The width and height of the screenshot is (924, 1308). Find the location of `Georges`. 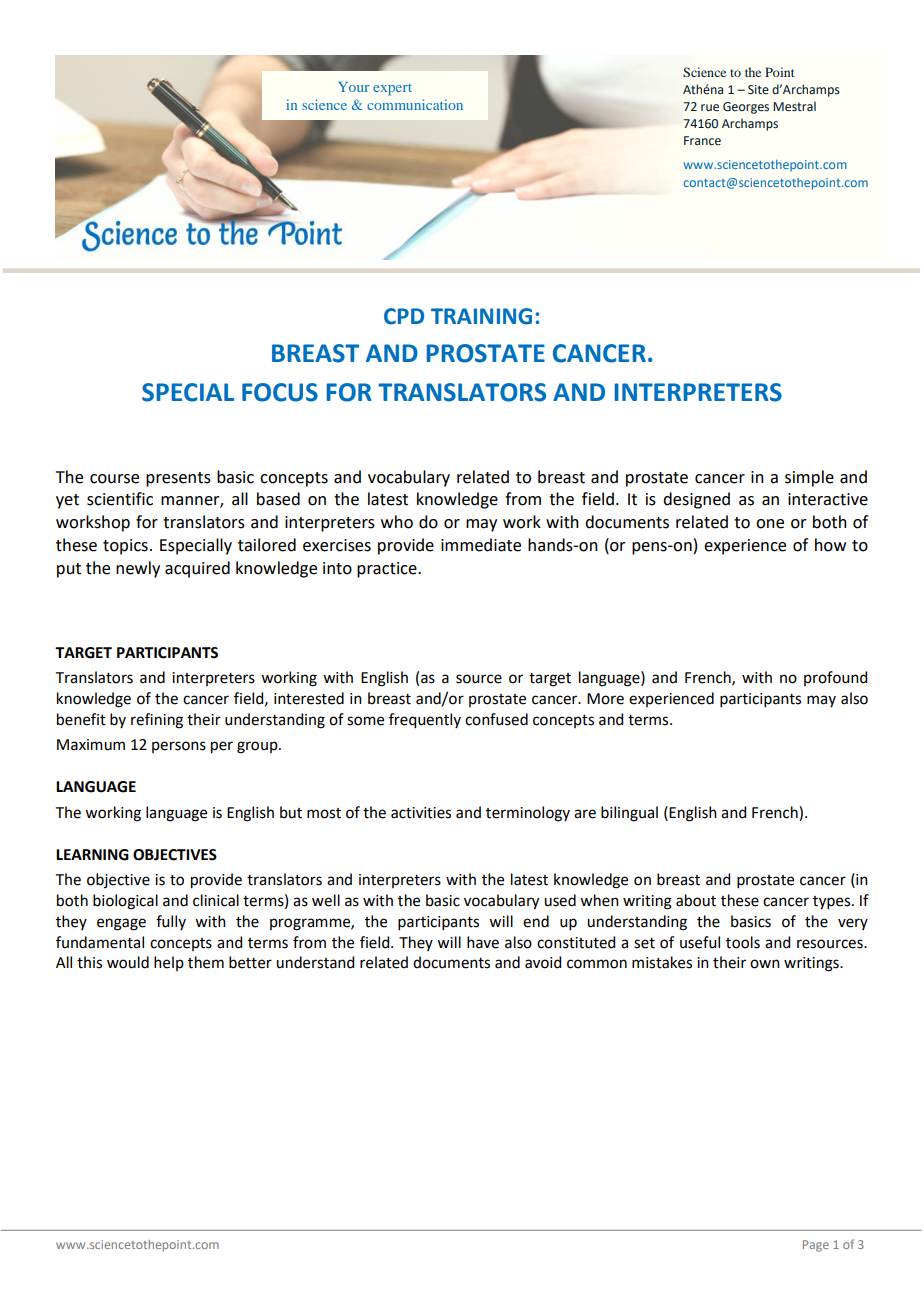

Georges is located at coordinates (746, 108).
